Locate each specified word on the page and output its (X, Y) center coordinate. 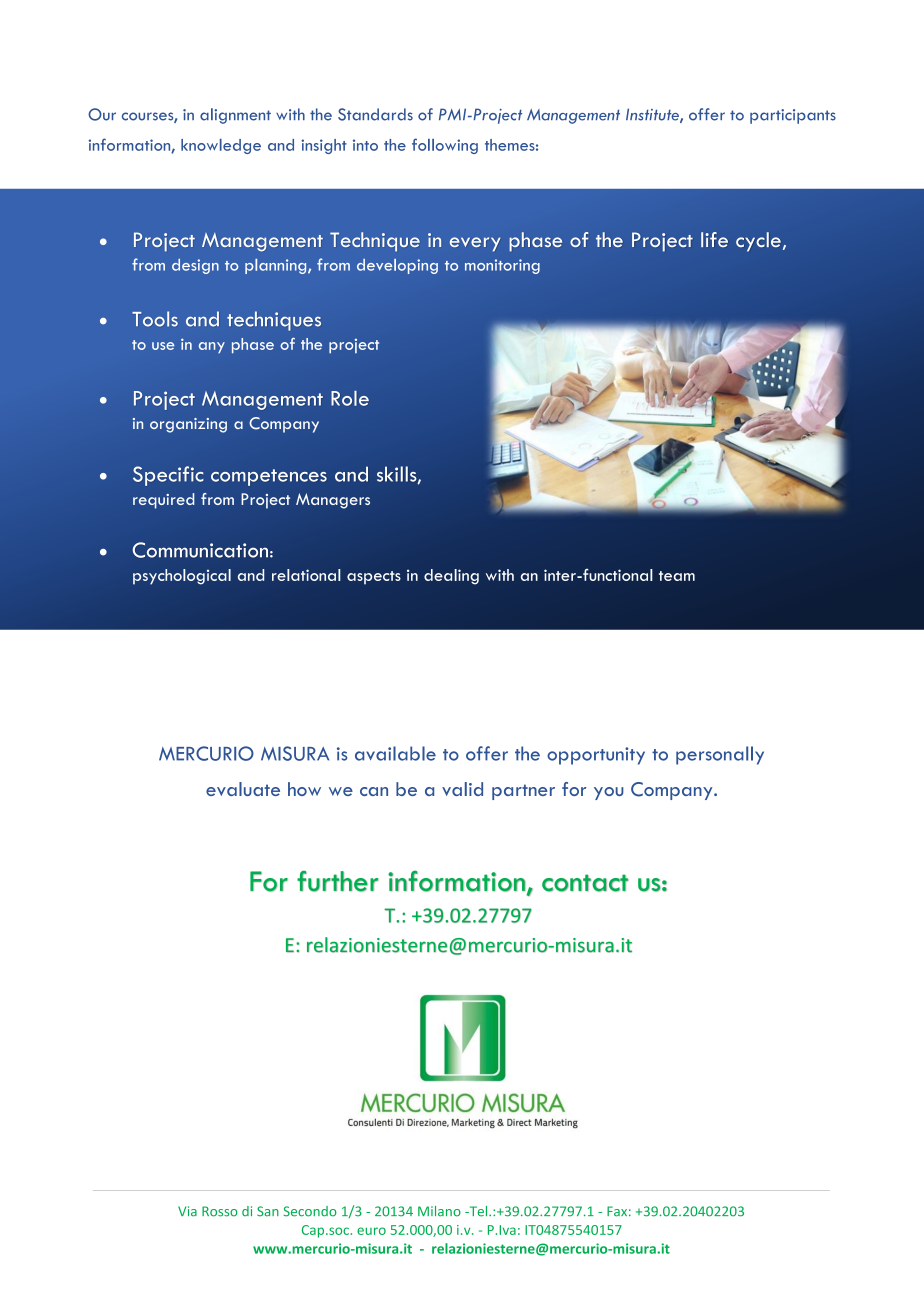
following (445, 146)
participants (793, 116)
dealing (451, 577)
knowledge (221, 146)
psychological (182, 577)
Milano (439, 1211)
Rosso (220, 1211)
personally (720, 755)
